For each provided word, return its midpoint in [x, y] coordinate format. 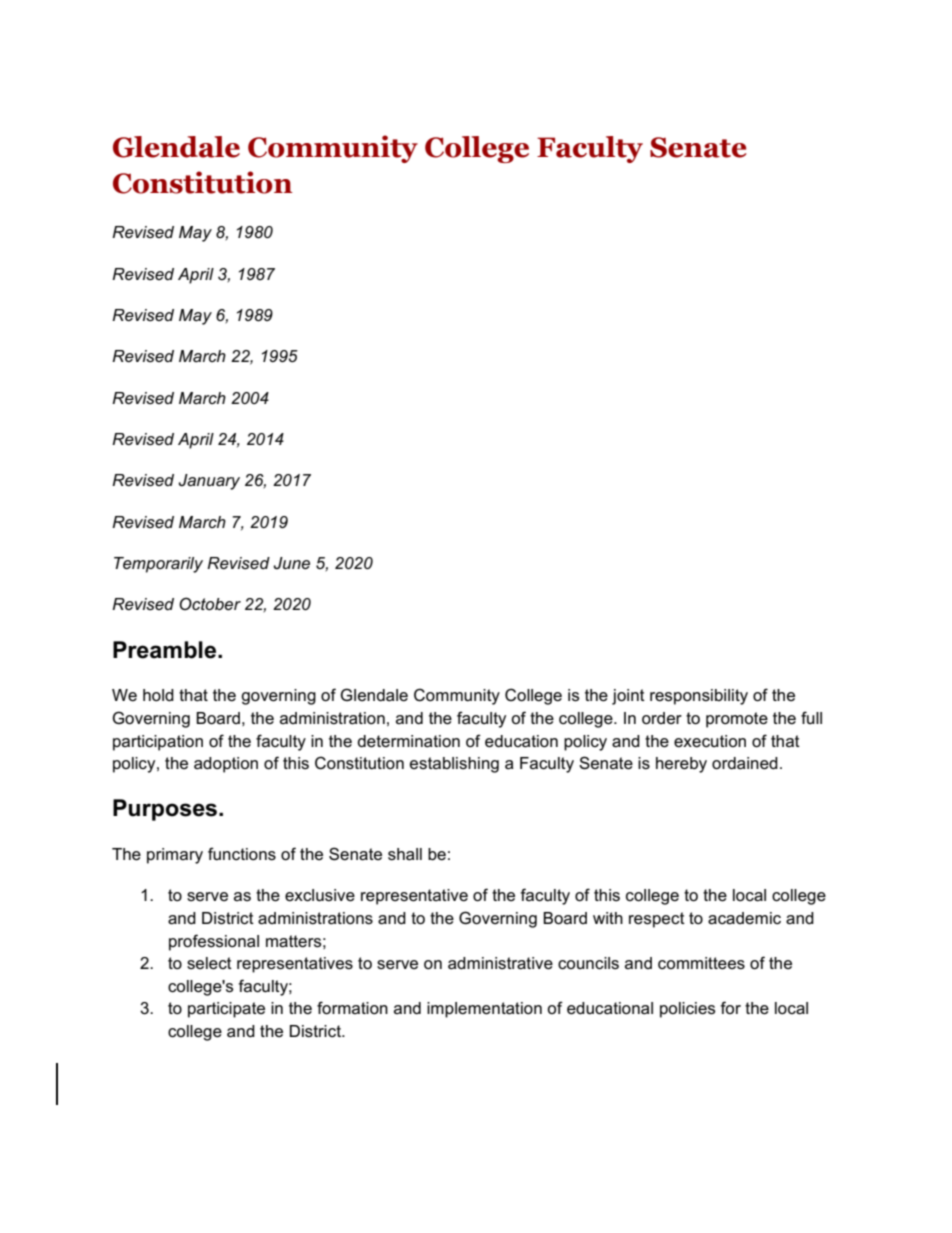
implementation [484, 1010]
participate [226, 1010]
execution [710, 741]
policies [687, 1010]
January [209, 482]
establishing [454, 765]
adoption [226, 765]
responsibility [699, 697]
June [291, 563]
